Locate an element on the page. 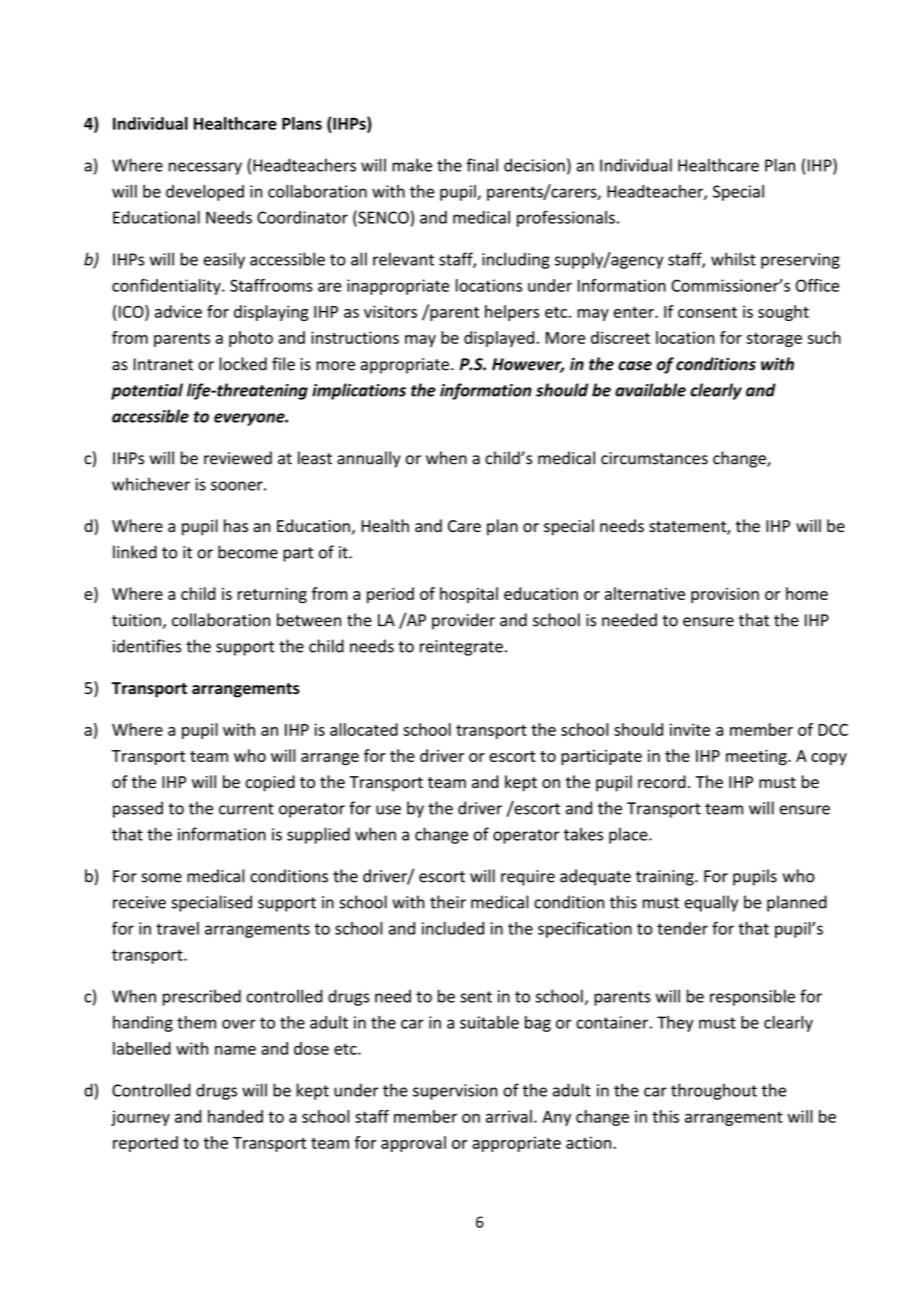 This document has height=1308, width=924. meeting is located at coordinates (757, 758).
